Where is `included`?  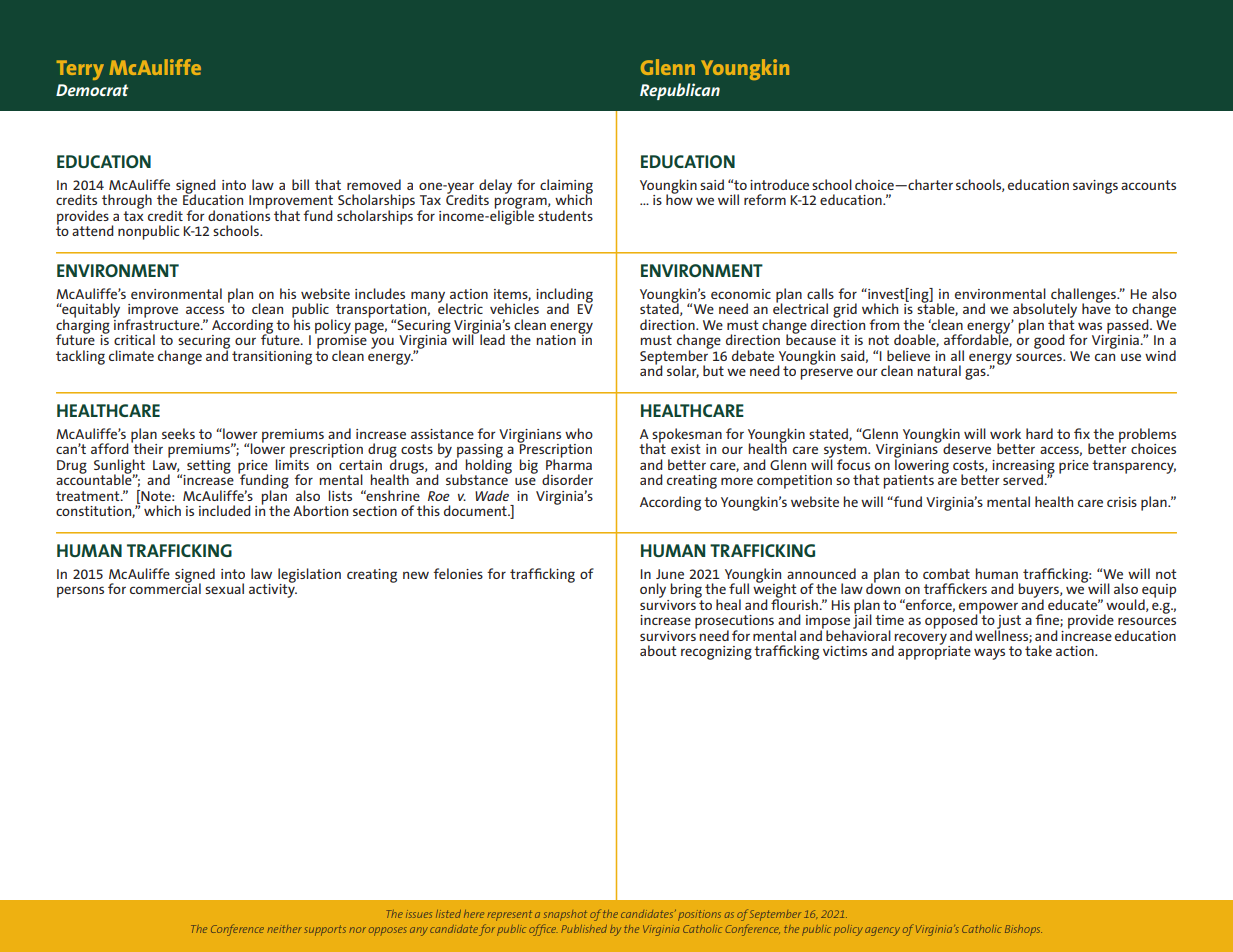 included is located at coordinates (225, 510).
